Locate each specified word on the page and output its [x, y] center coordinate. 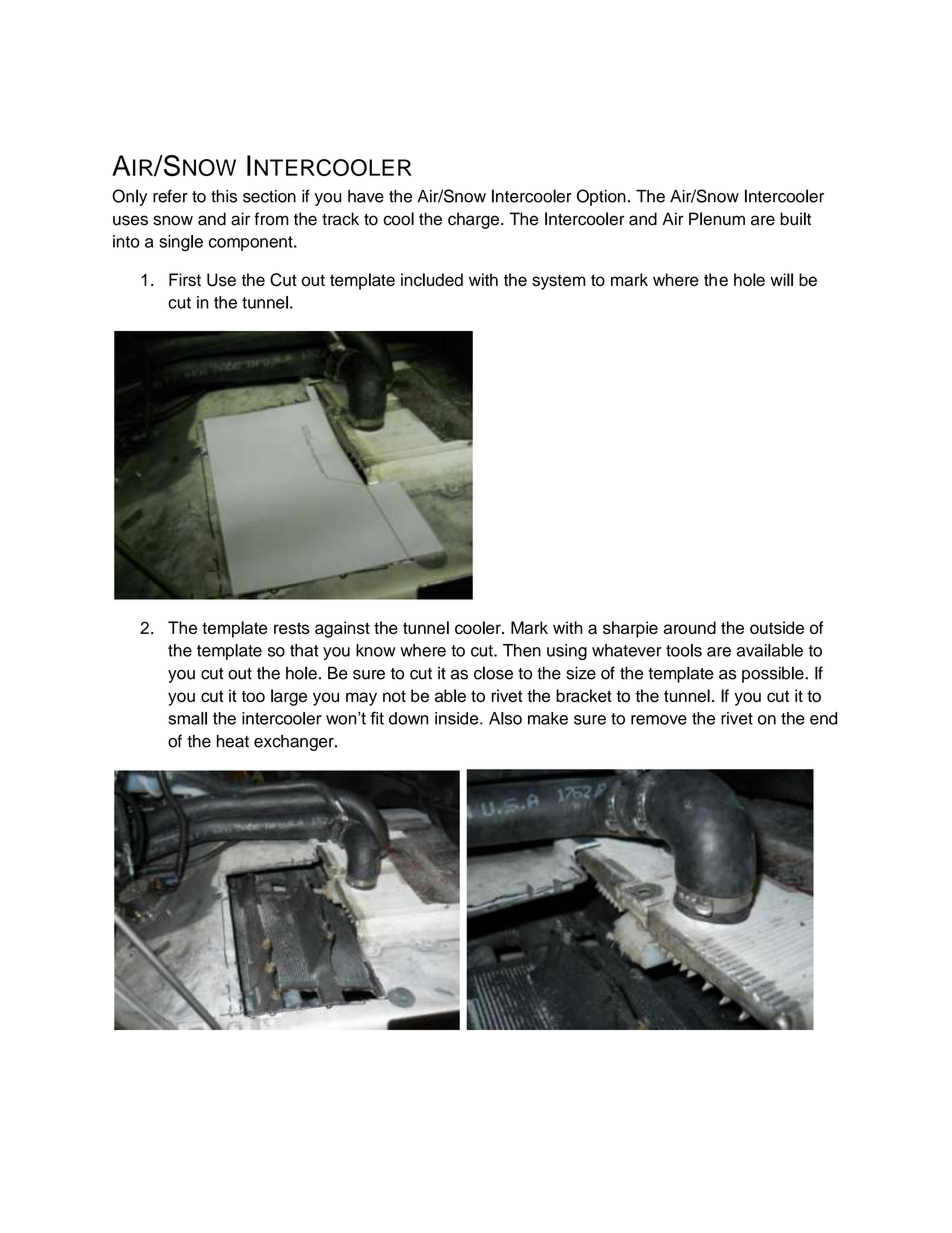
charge [473, 220]
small [187, 718]
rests [291, 628]
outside [777, 627]
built [795, 219]
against [342, 629]
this [224, 196]
